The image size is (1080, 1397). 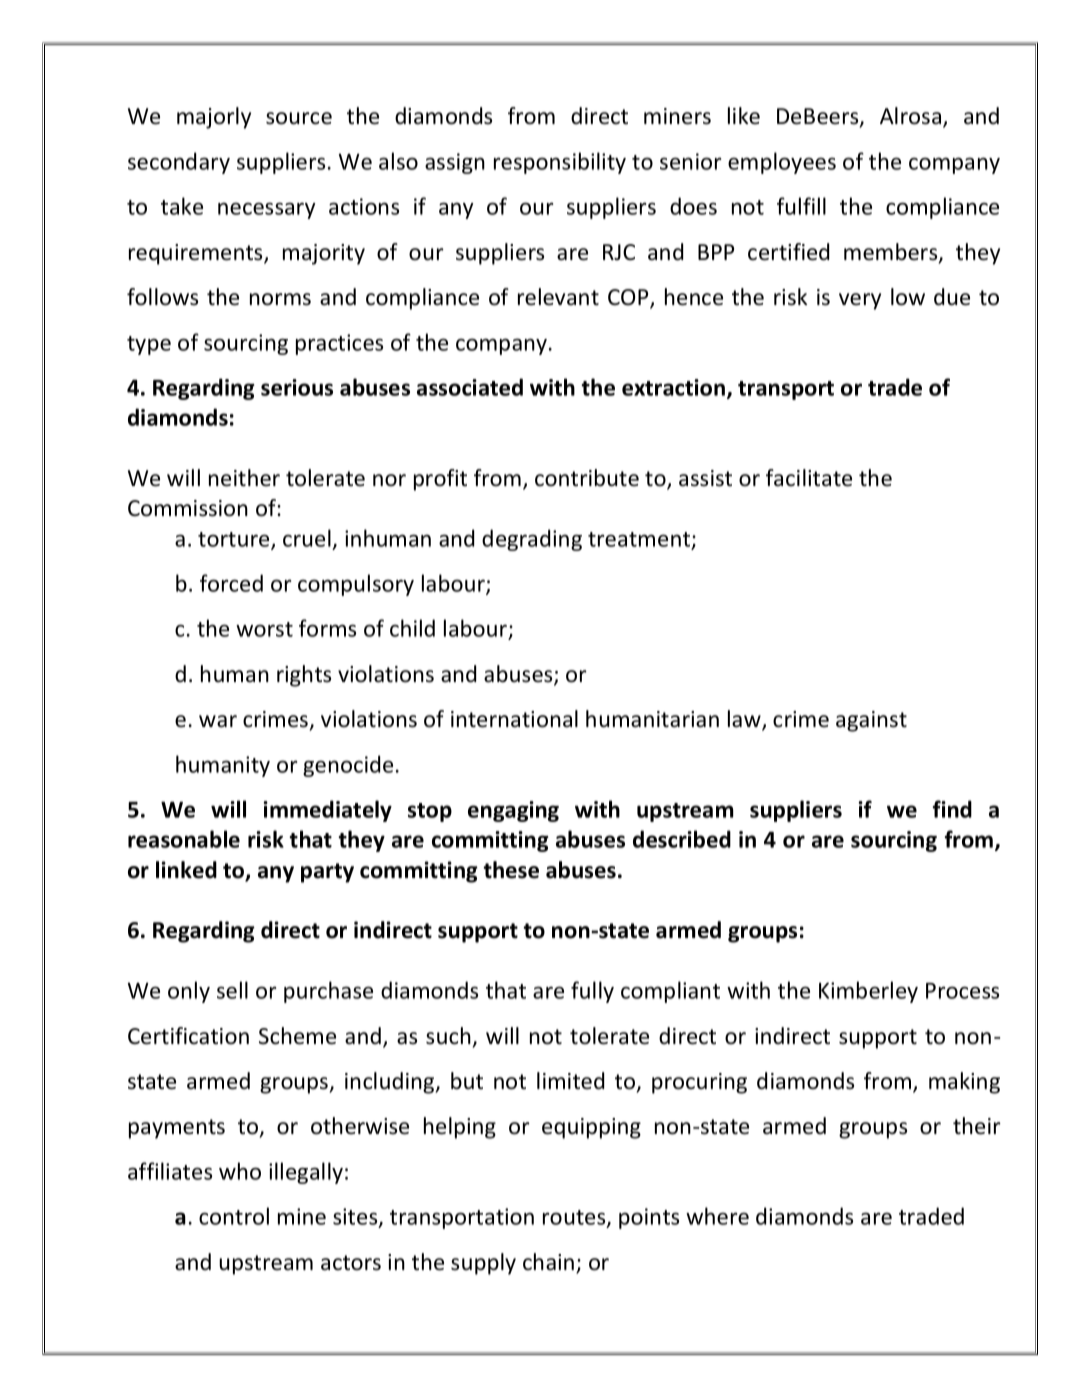 What do you see at coordinates (232, 990) in the screenshot?
I see `sell` at bounding box center [232, 990].
